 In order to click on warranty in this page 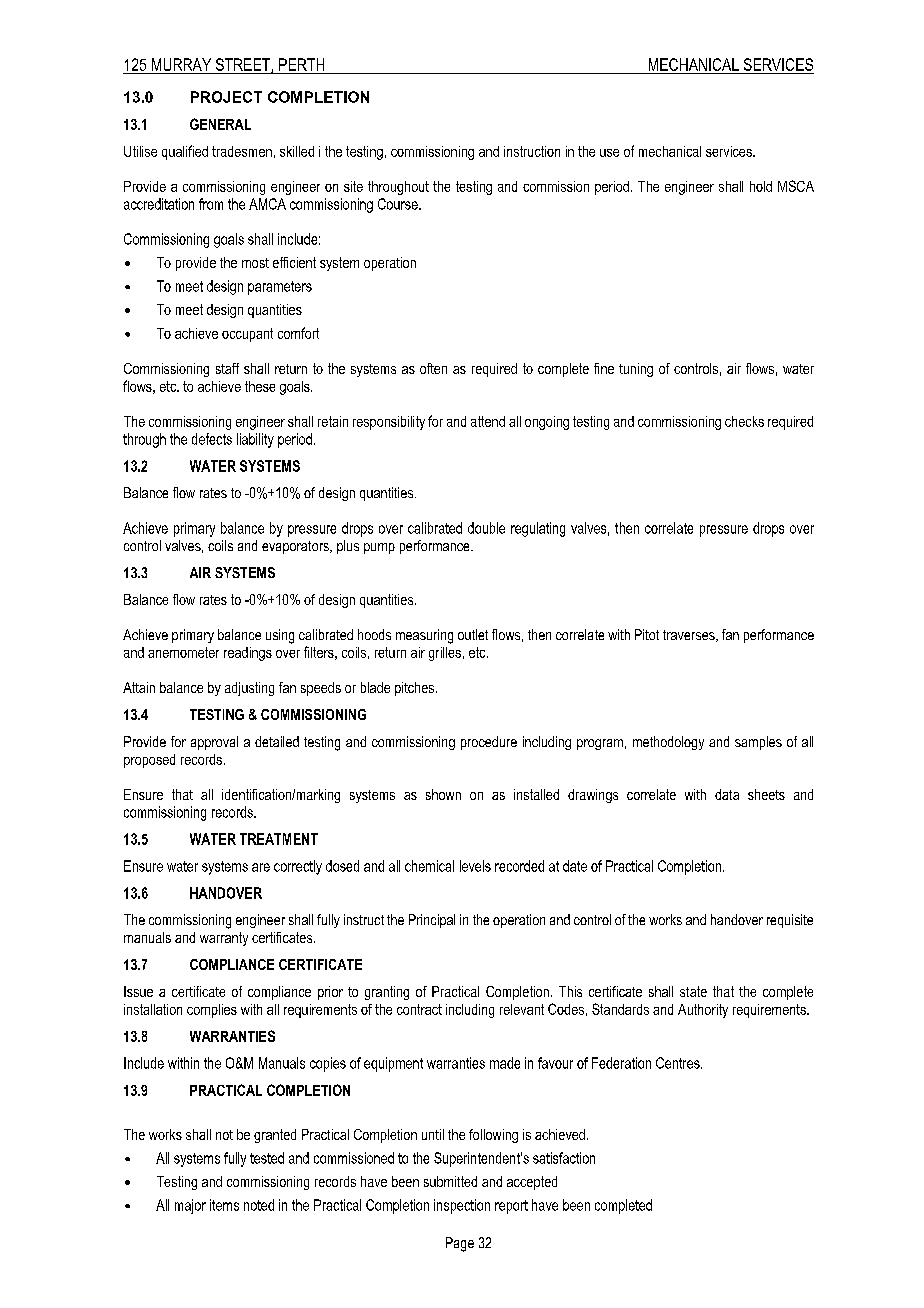, I will do `click(224, 939)`.
